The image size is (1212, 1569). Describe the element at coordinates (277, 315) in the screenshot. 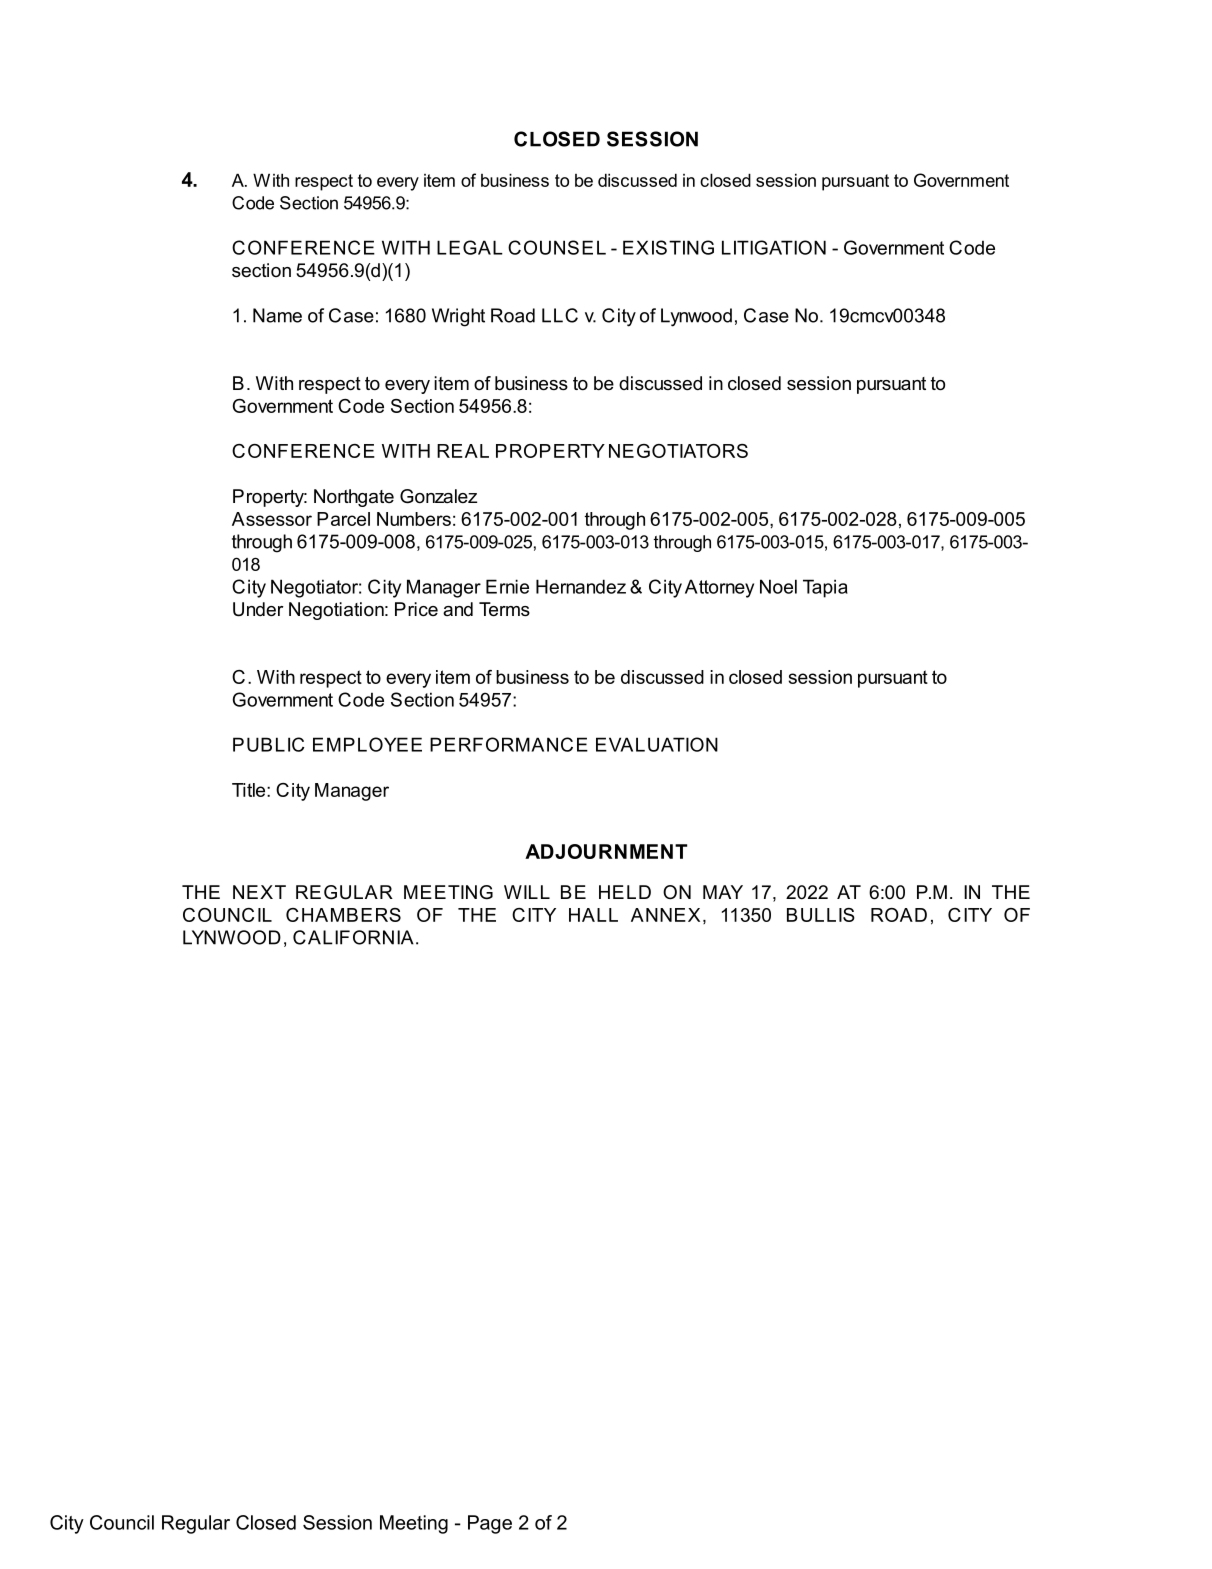

I see `Name` at that location.
